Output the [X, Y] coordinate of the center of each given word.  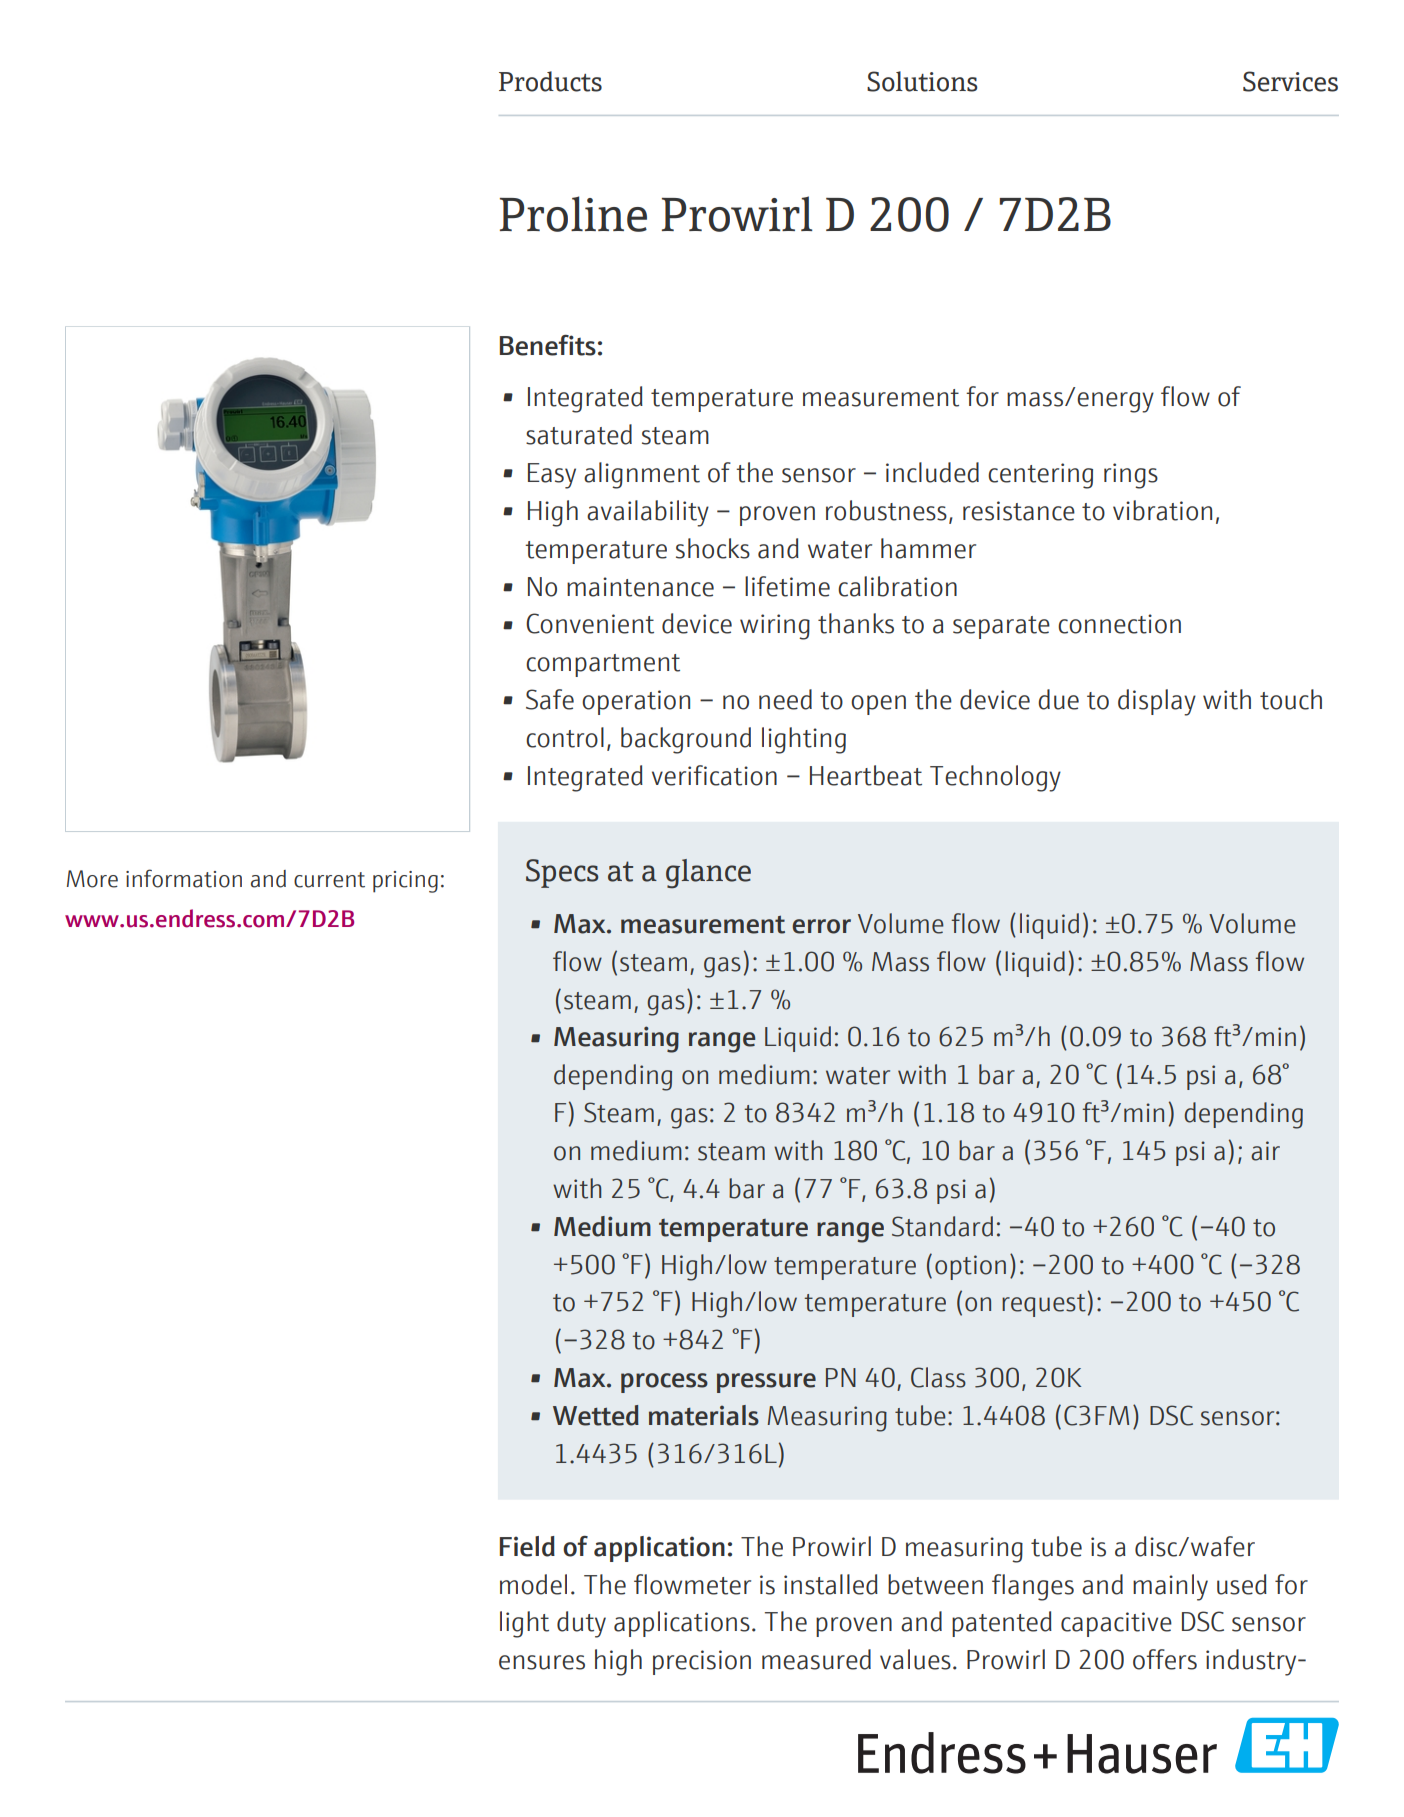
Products [550, 81]
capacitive [1116, 1624]
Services [1290, 81]
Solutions [922, 81]
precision [702, 1662]
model [533, 1584]
